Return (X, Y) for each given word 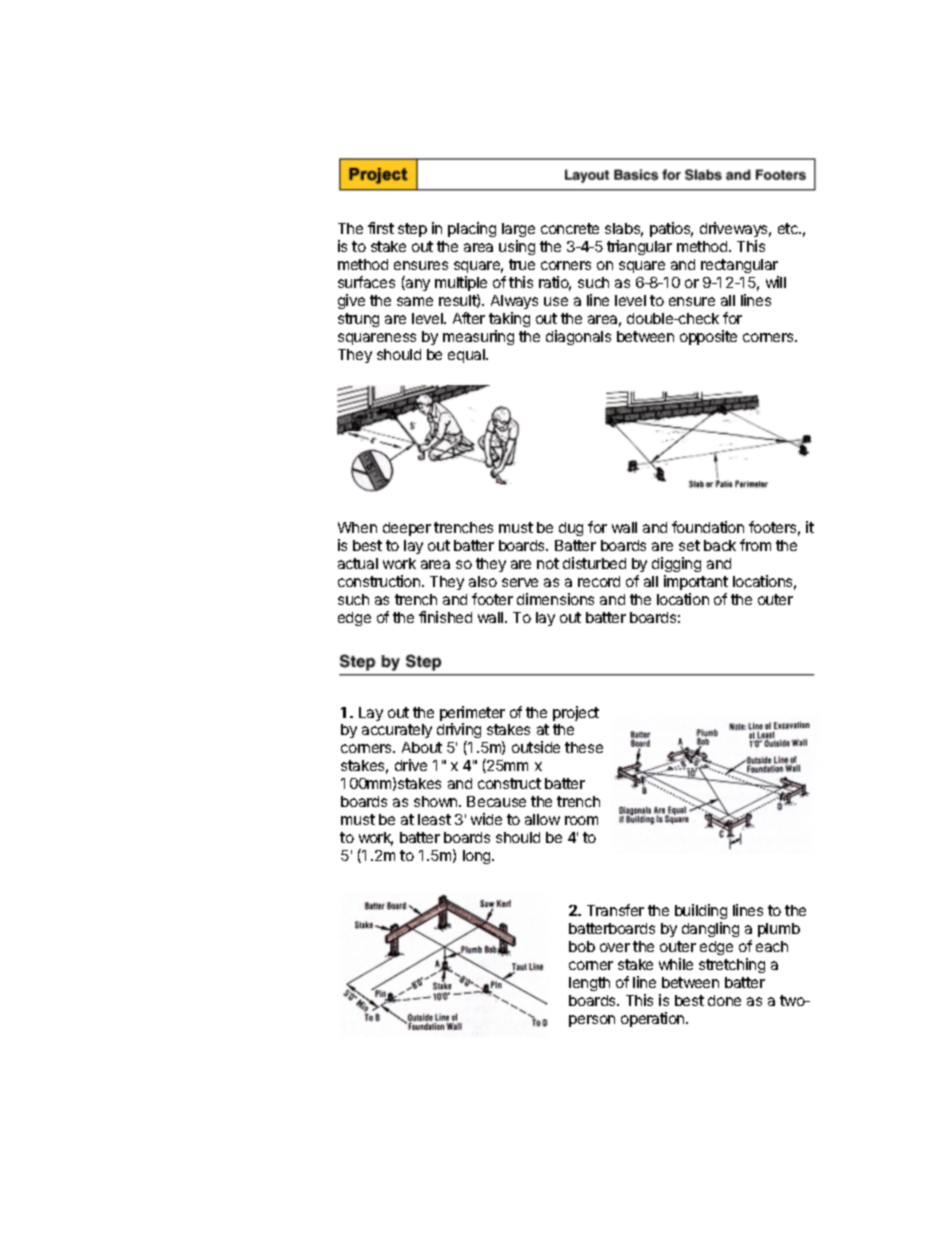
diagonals (578, 337)
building (701, 913)
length (589, 984)
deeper (407, 529)
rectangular (740, 268)
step (412, 230)
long (478, 857)
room (581, 820)
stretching (732, 965)
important (696, 582)
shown (437, 801)
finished (445, 617)
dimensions (555, 599)
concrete (570, 228)
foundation (708, 527)
